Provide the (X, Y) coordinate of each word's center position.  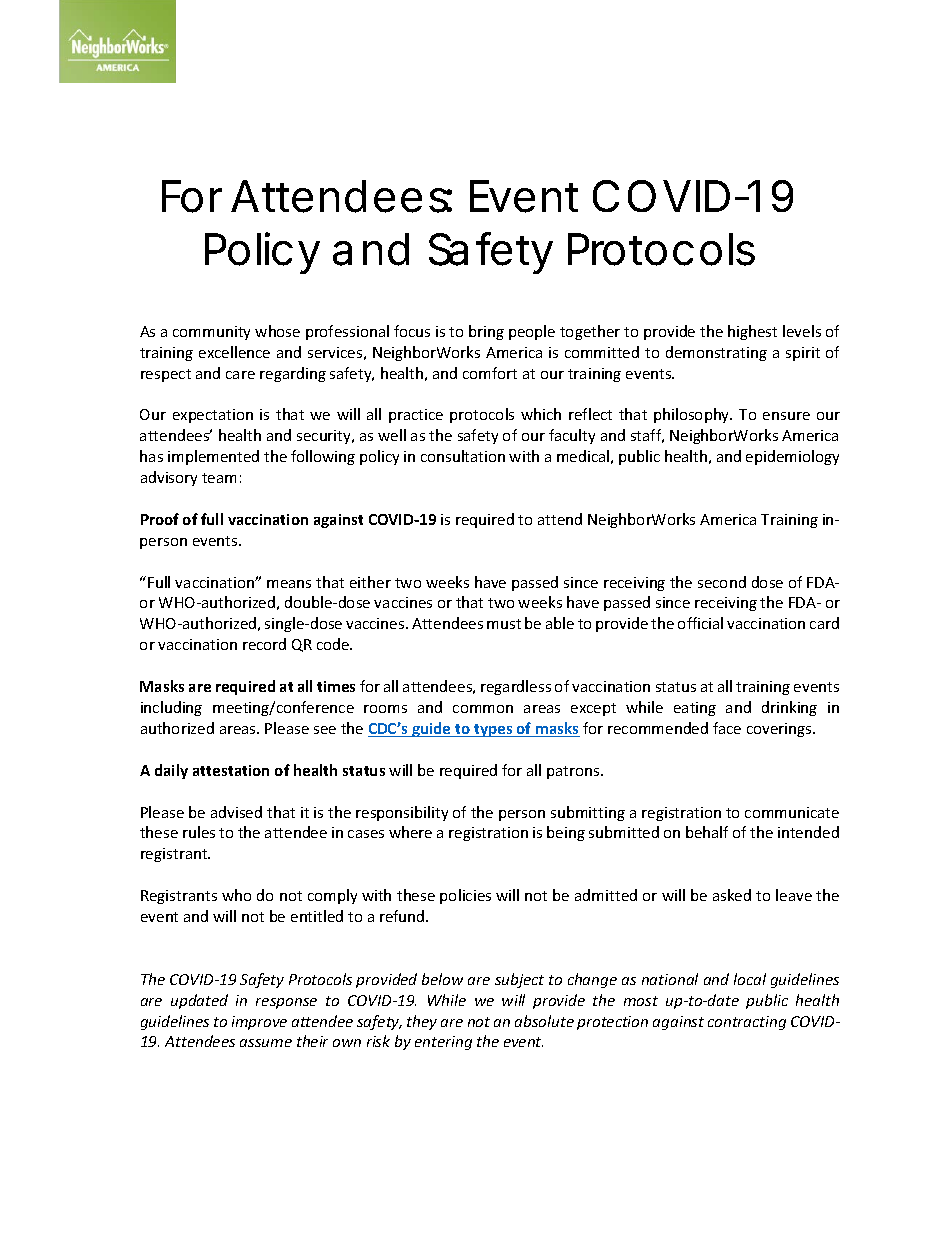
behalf (707, 832)
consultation (463, 456)
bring (486, 332)
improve (259, 1023)
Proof (160, 519)
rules (199, 832)
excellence (234, 352)
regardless (516, 687)
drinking (789, 708)
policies (465, 896)
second (722, 582)
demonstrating (716, 353)
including (171, 708)
